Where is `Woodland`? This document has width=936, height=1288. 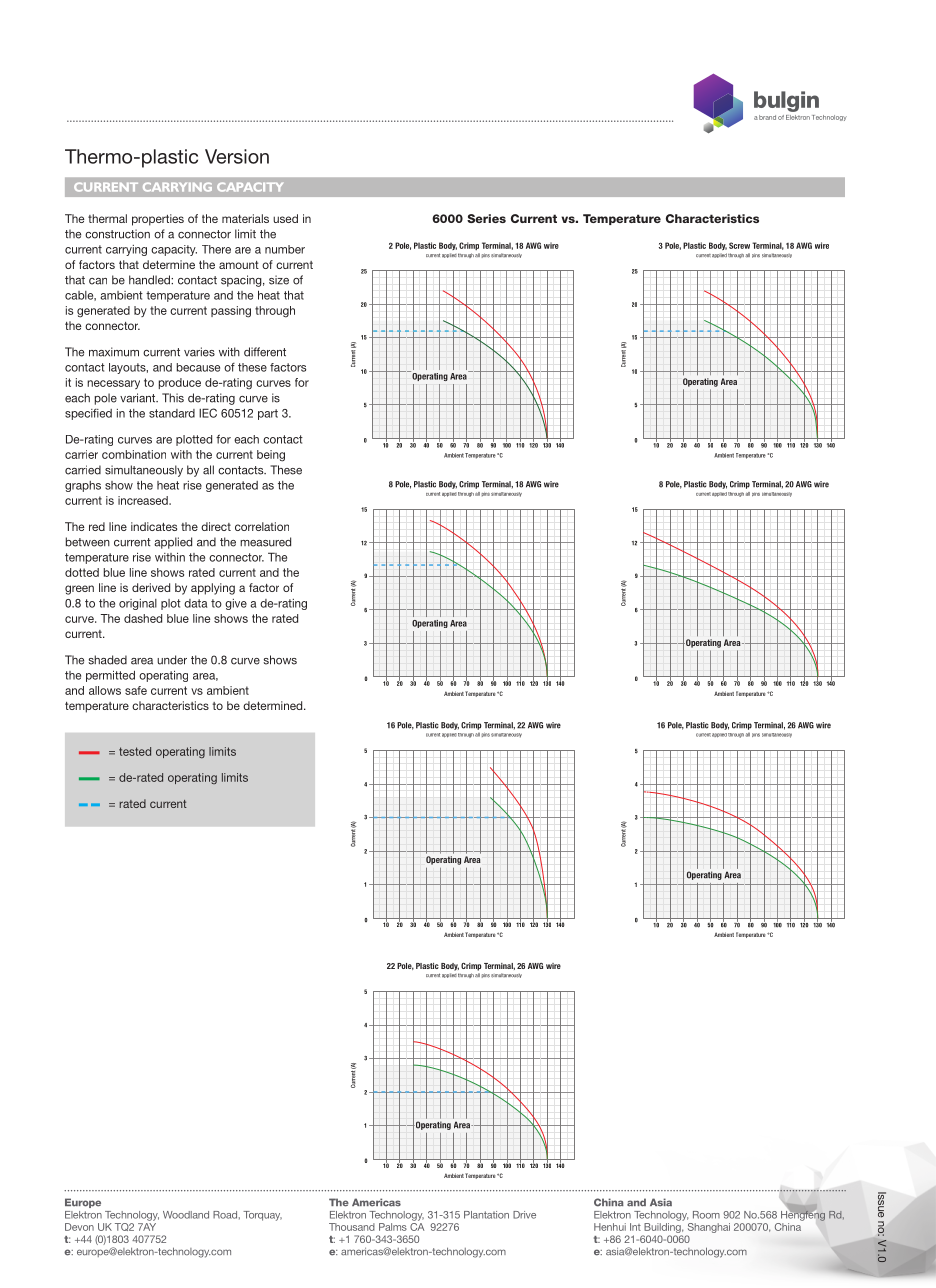 Woodland is located at coordinates (186, 1215).
